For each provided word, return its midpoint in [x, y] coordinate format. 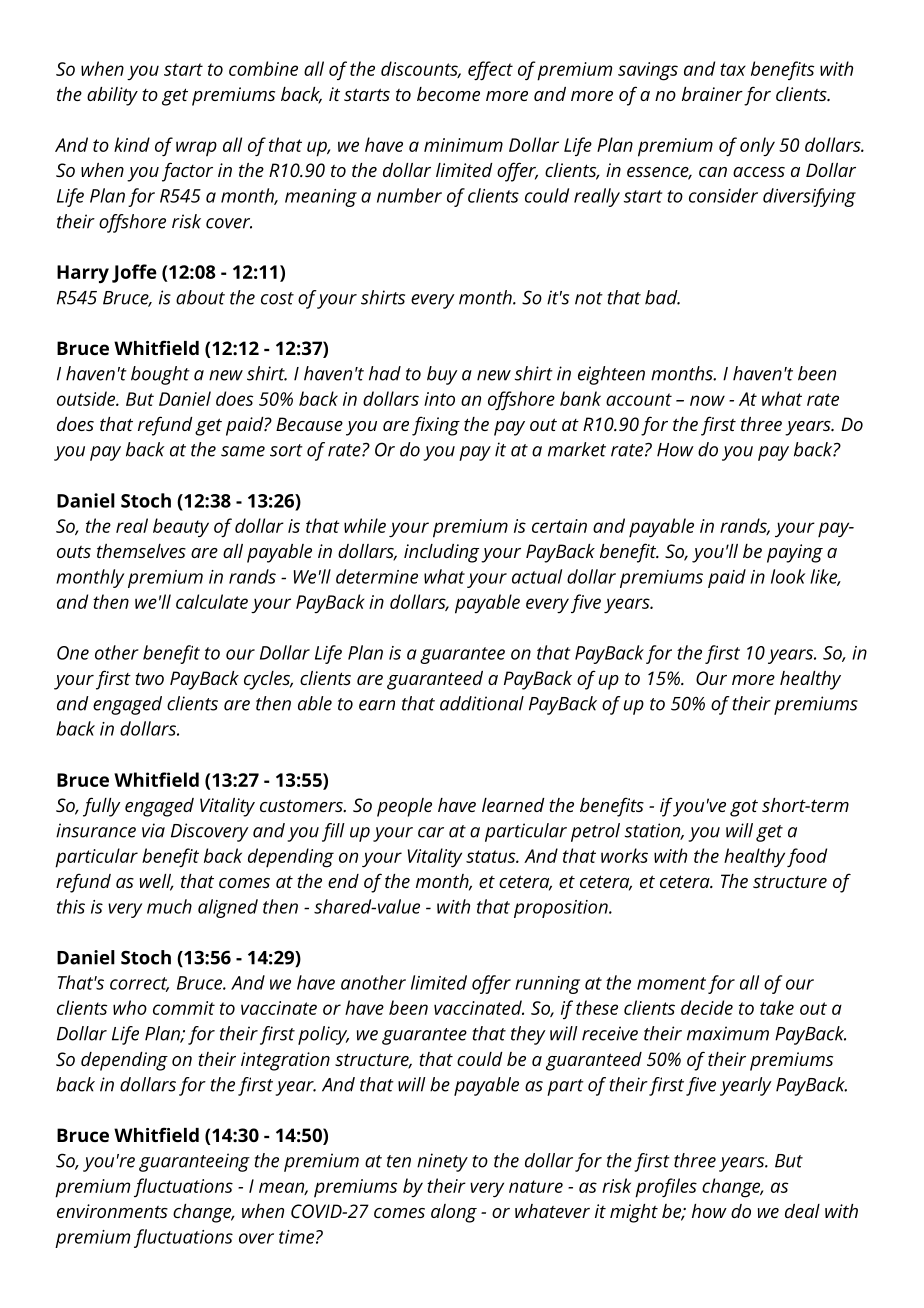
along [454, 1213]
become [448, 94]
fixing [436, 426]
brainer [712, 94]
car [431, 832]
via [153, 830]
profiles [666, 1188]
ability [112, 96]
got [744, 808]
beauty [181, 527]
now [707, 400]
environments [112, 1211]
